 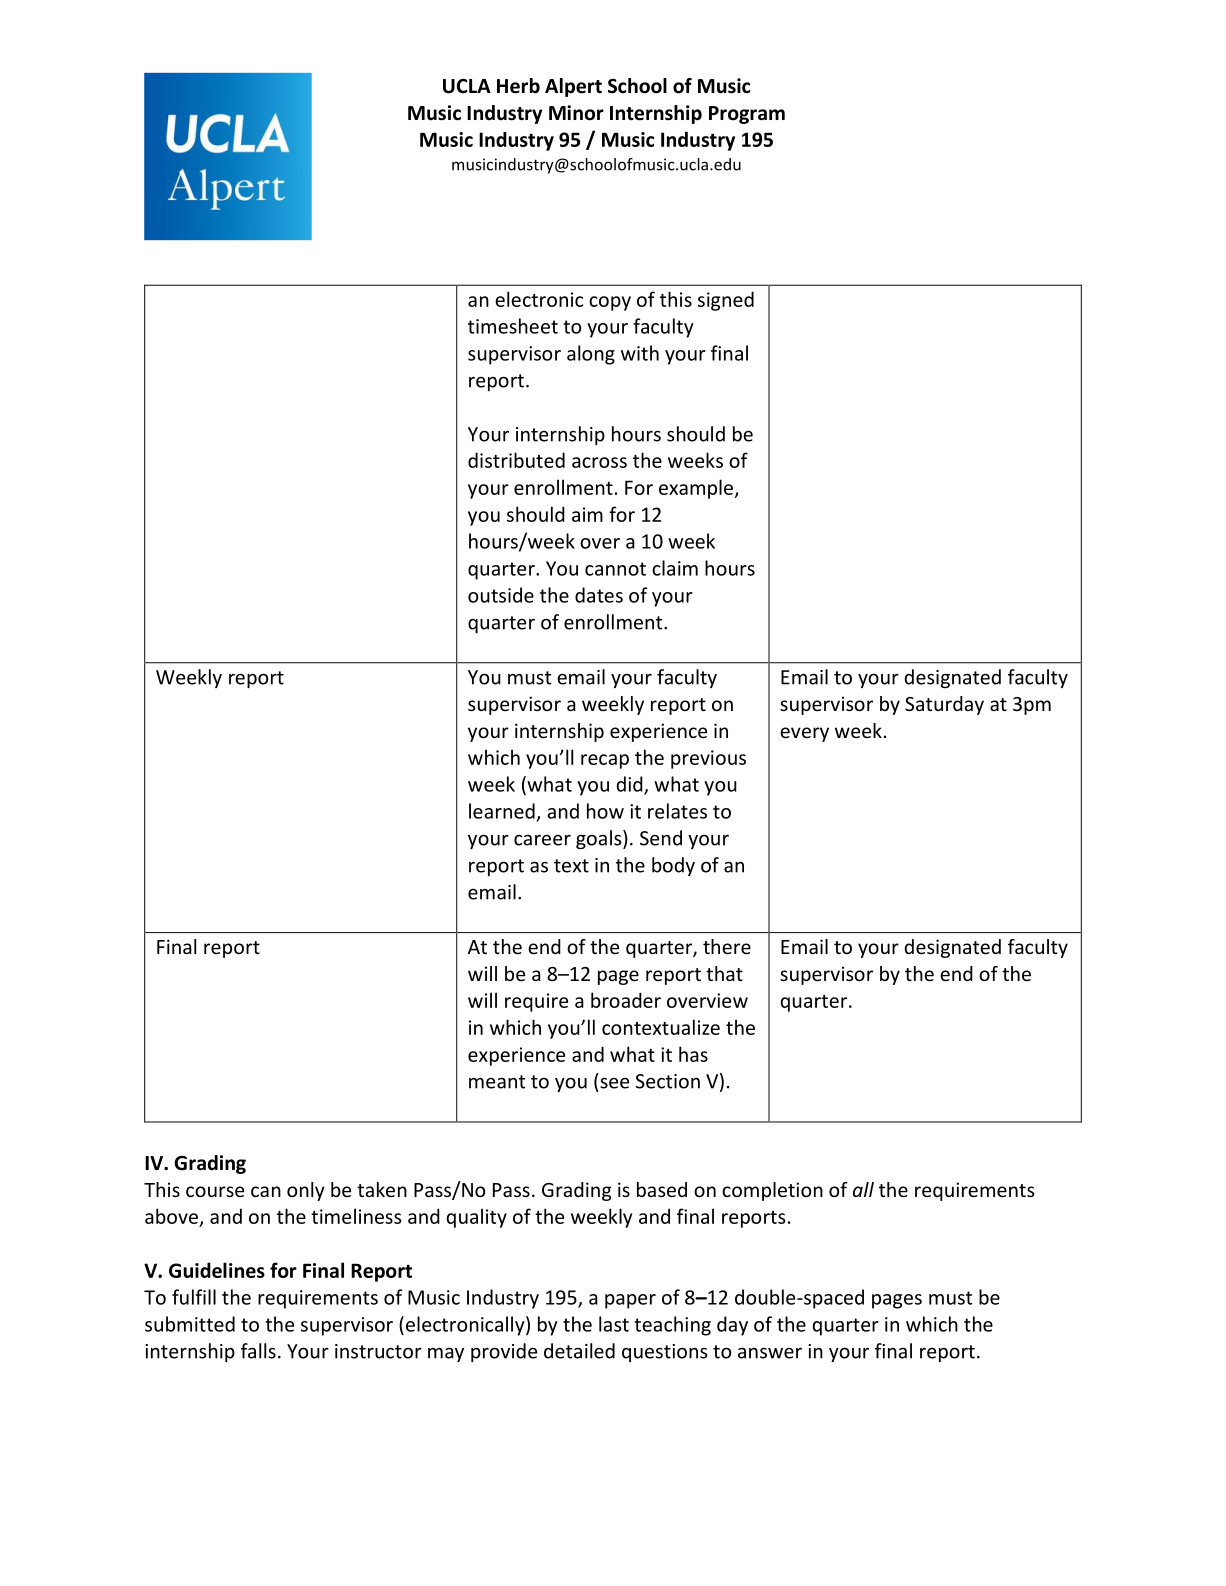 What do you see at coordinates (518, 86) in the image?
I see `Herb` at bounding box center [518, 86].
